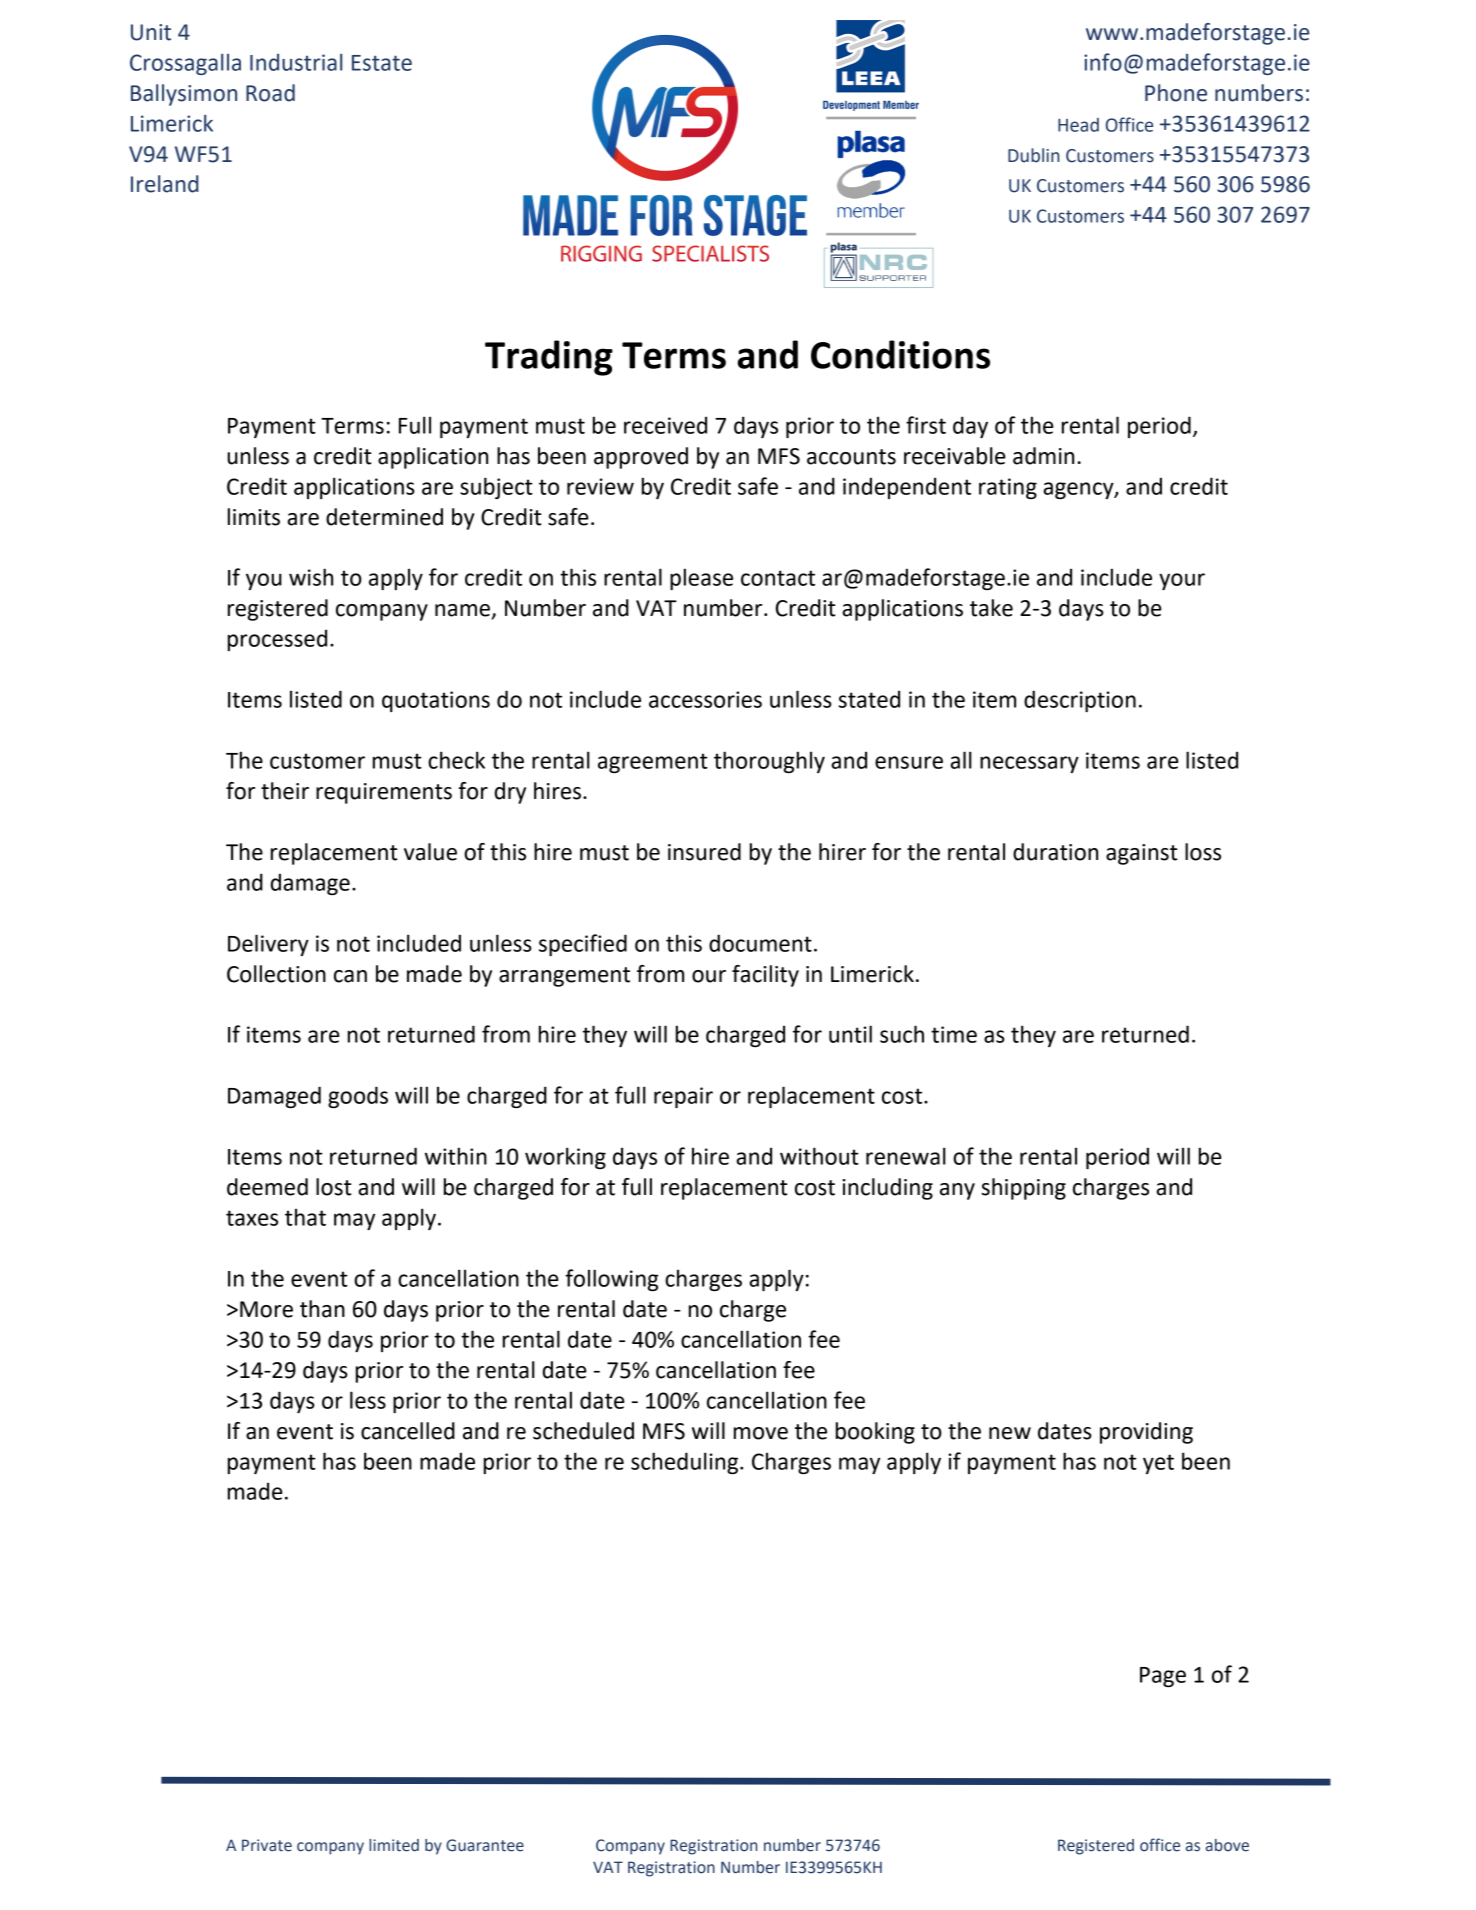 The height and width of the screenshot is (1910, 1476). What do you see at coordinates (267, 1845) in the screenshot?
I see `Private` at bounding box center [267, 1845].
